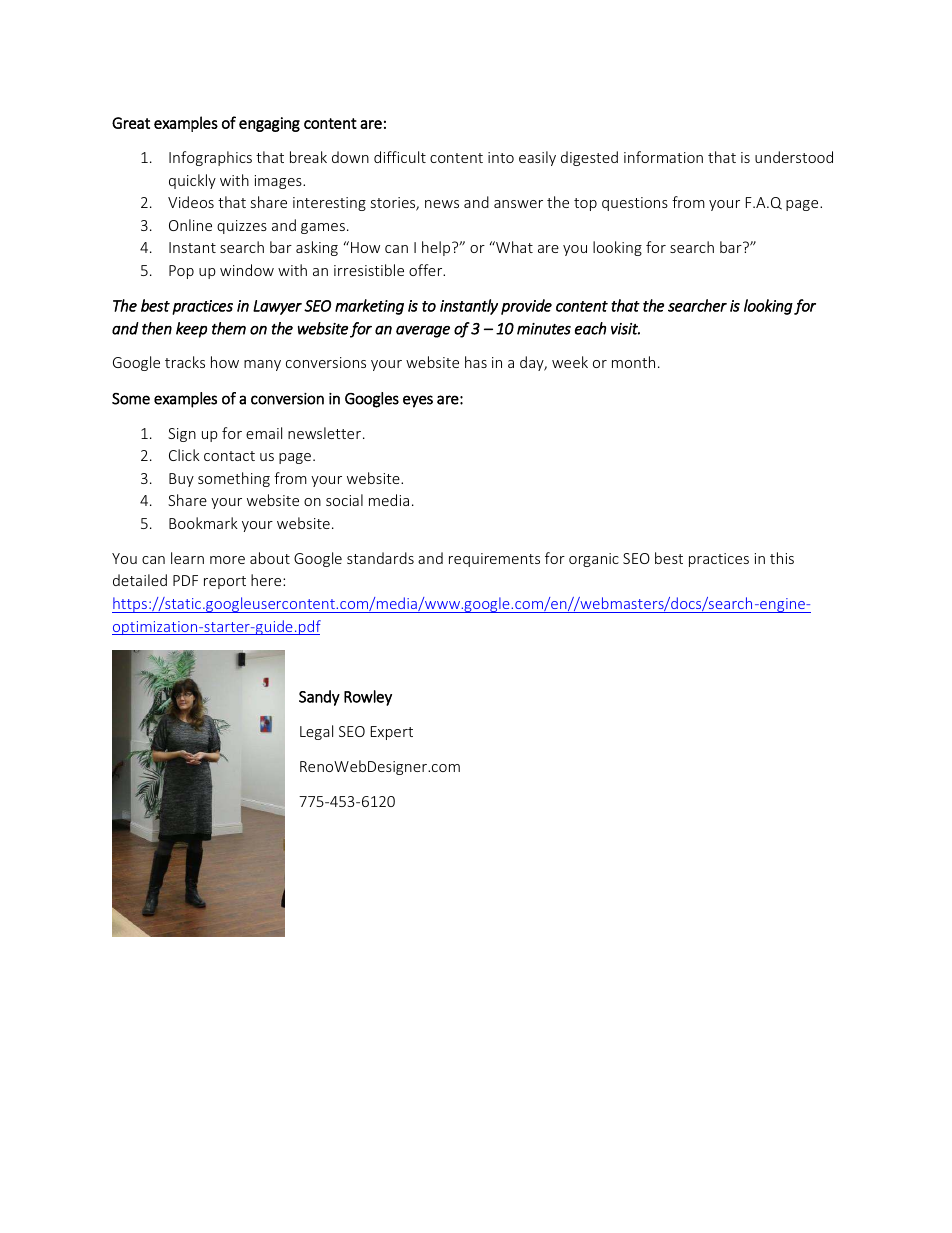  I want to click on email, so click(264, 433).
